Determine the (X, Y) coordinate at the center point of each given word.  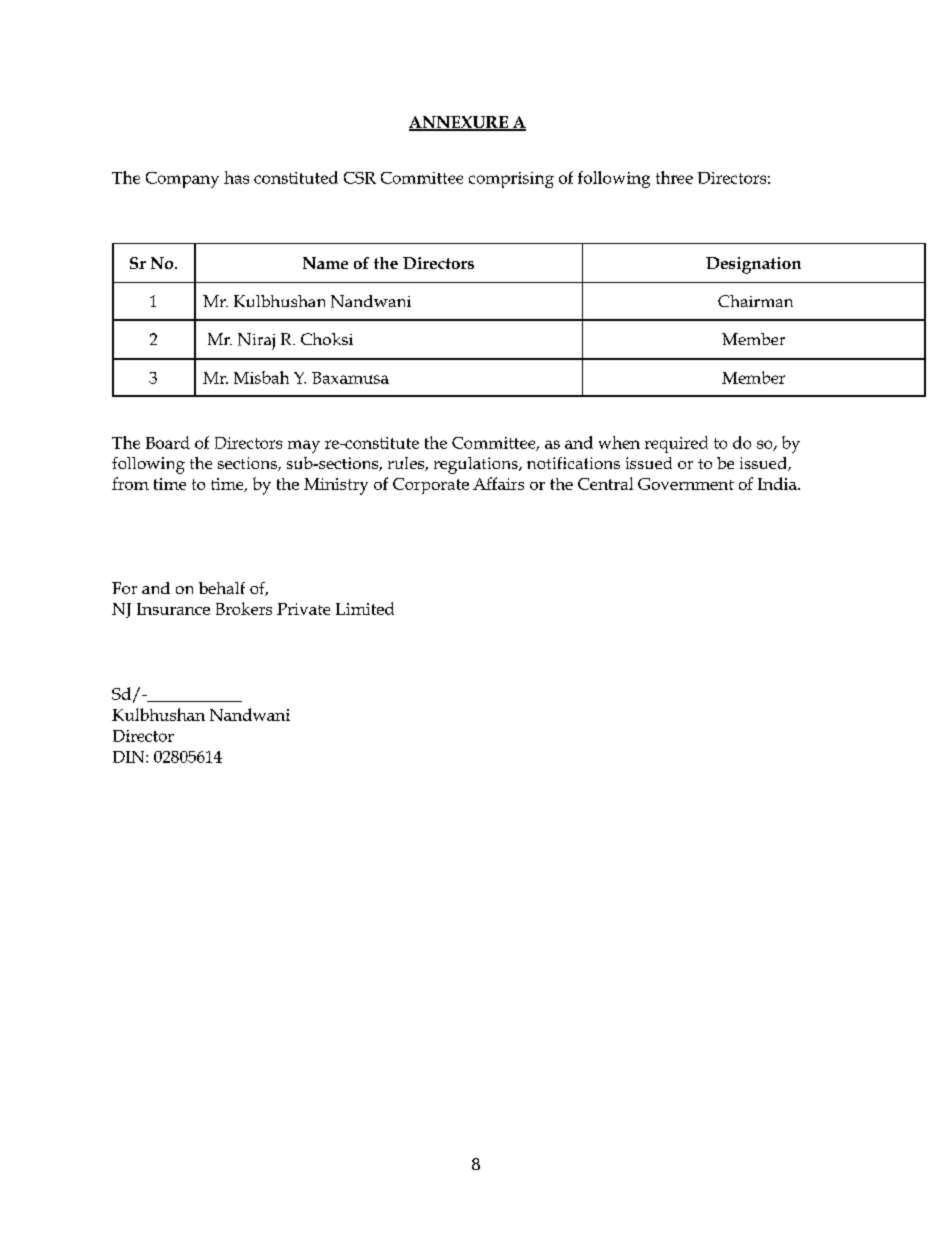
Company (182, 180)
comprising (511, 180)
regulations (477, 465)
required (676, 444)
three (674, 177)
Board (168, 442)
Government (686, 484)
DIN (130, 757)
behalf (222, 588)
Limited (365, 608)
